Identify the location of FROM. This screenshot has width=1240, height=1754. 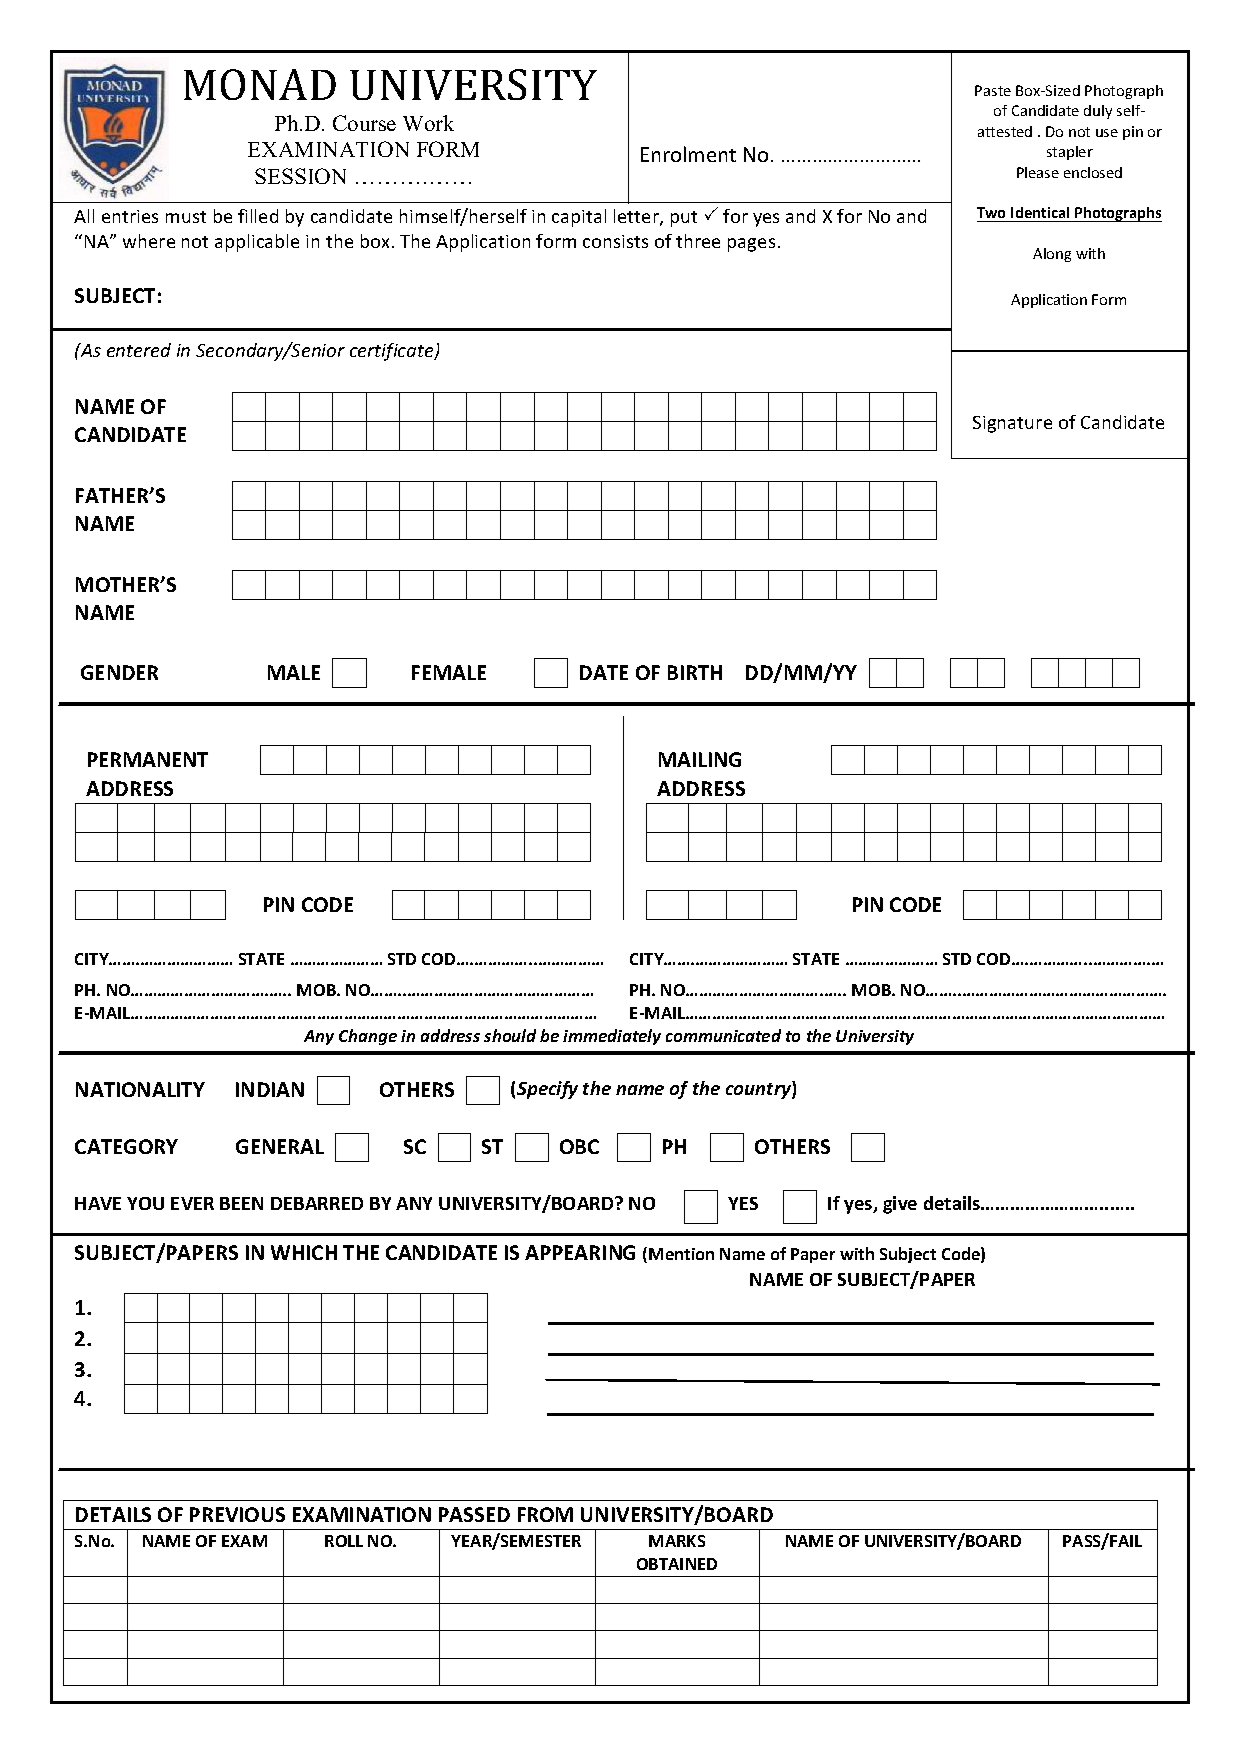
(545, 1514).
